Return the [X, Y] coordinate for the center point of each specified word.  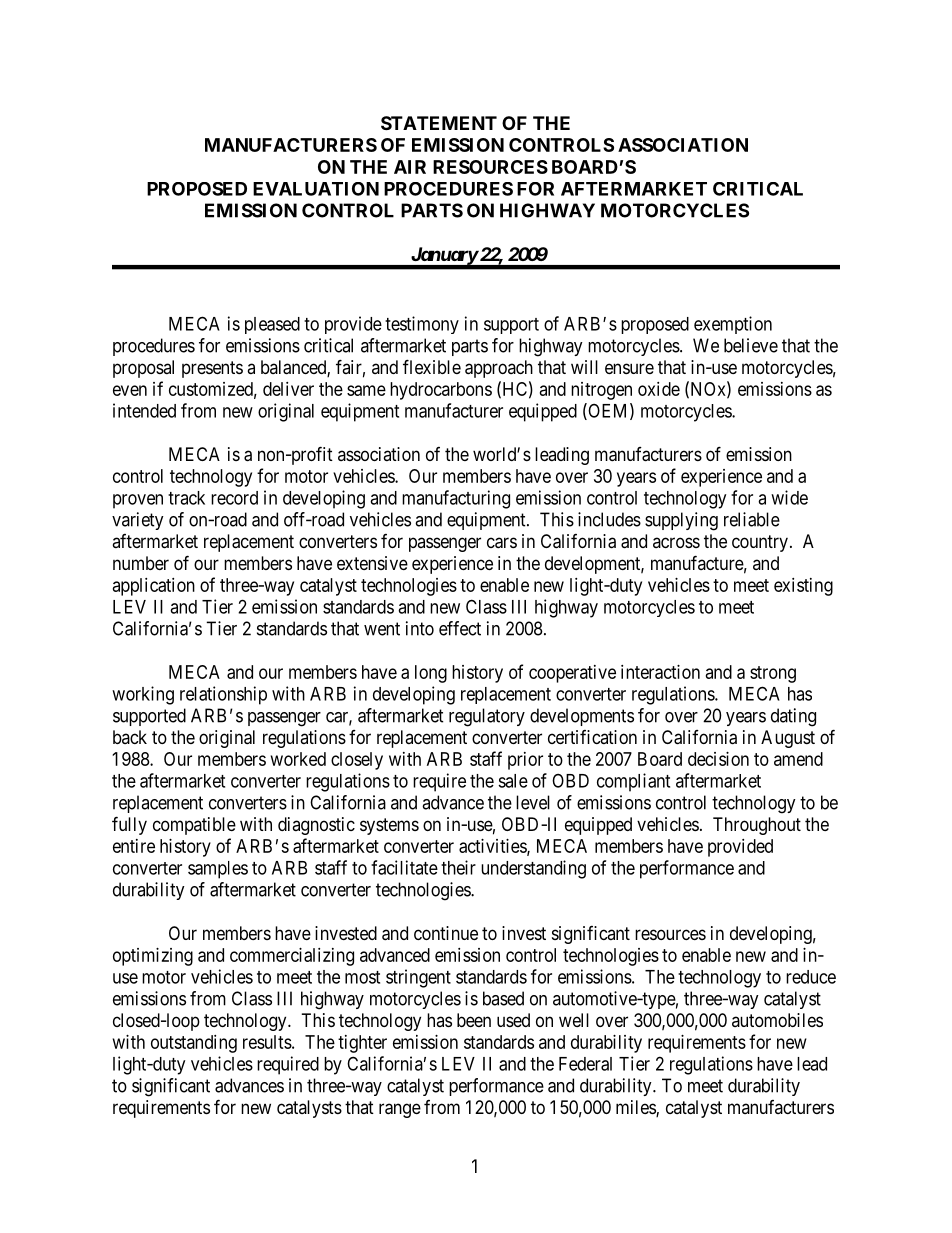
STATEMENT [439, 123]
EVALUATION [316, 189]
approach [499, 369]
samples [218, 870]
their [458, 867]
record [234, 498]
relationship [223, 695]
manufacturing [456, 499]
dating [793, 717]
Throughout [757, 826]
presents [212, 369]
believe [751, 345]
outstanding [194, 1044]
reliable [752, 519]
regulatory [487, 717]
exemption [733, 325]
